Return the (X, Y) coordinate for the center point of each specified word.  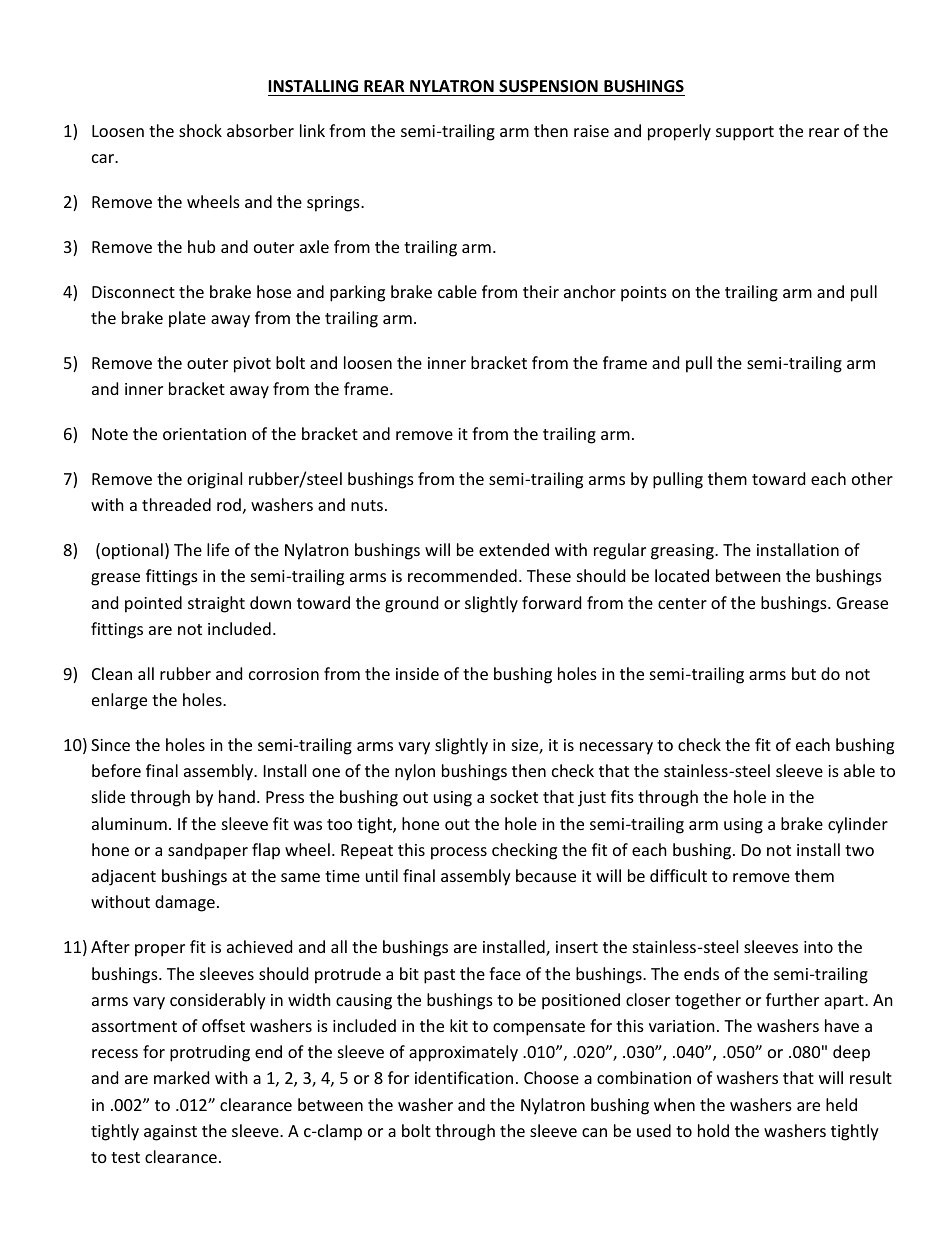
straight (216, 604)
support (745, 133)
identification (464, 1077)
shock (200, 130)
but (804, 673)
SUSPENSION (548, 86)
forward (551, 602)
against (170, 1133)
